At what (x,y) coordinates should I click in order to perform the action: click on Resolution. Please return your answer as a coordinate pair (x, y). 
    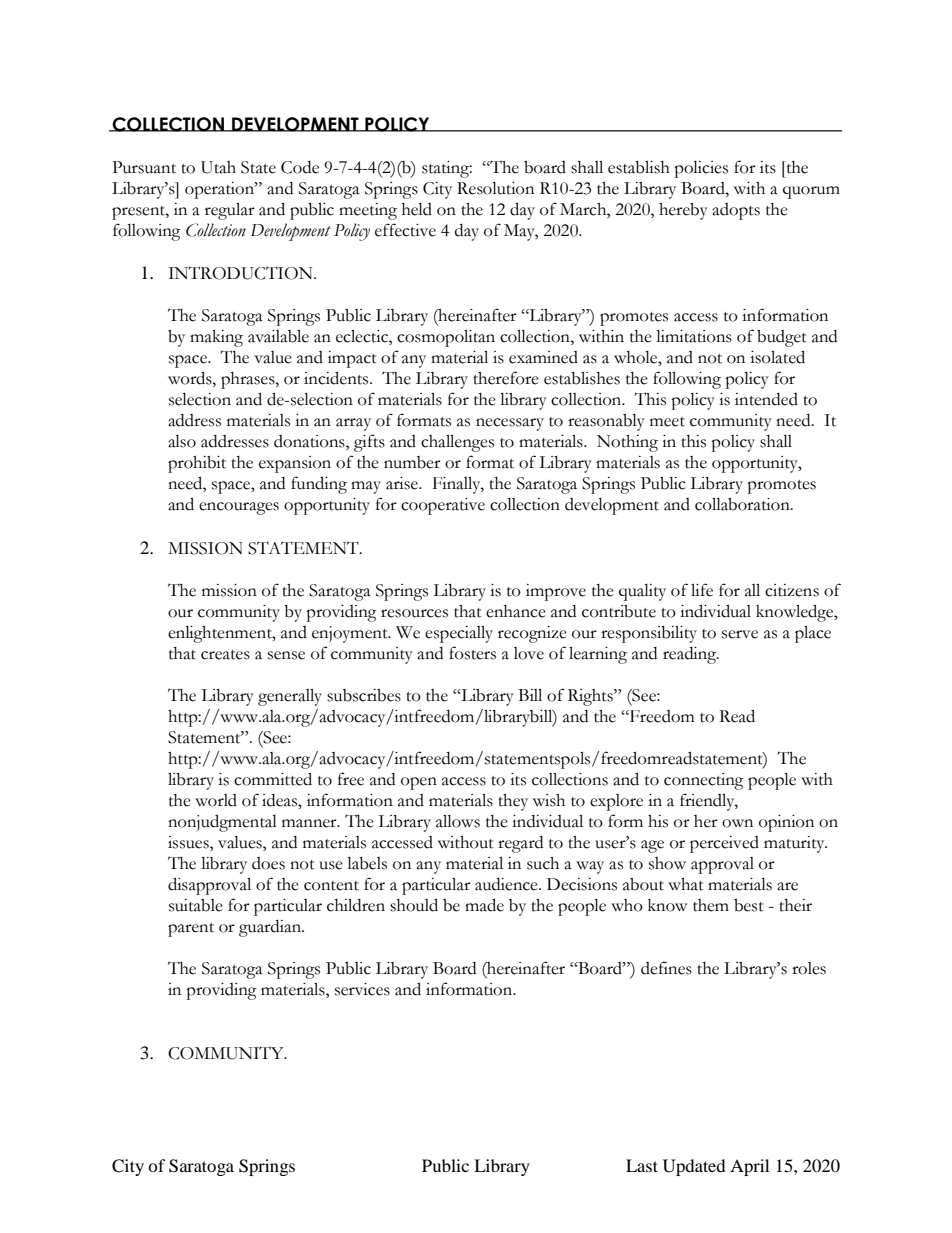
    Looking at the image, I should click on (495, 188).
